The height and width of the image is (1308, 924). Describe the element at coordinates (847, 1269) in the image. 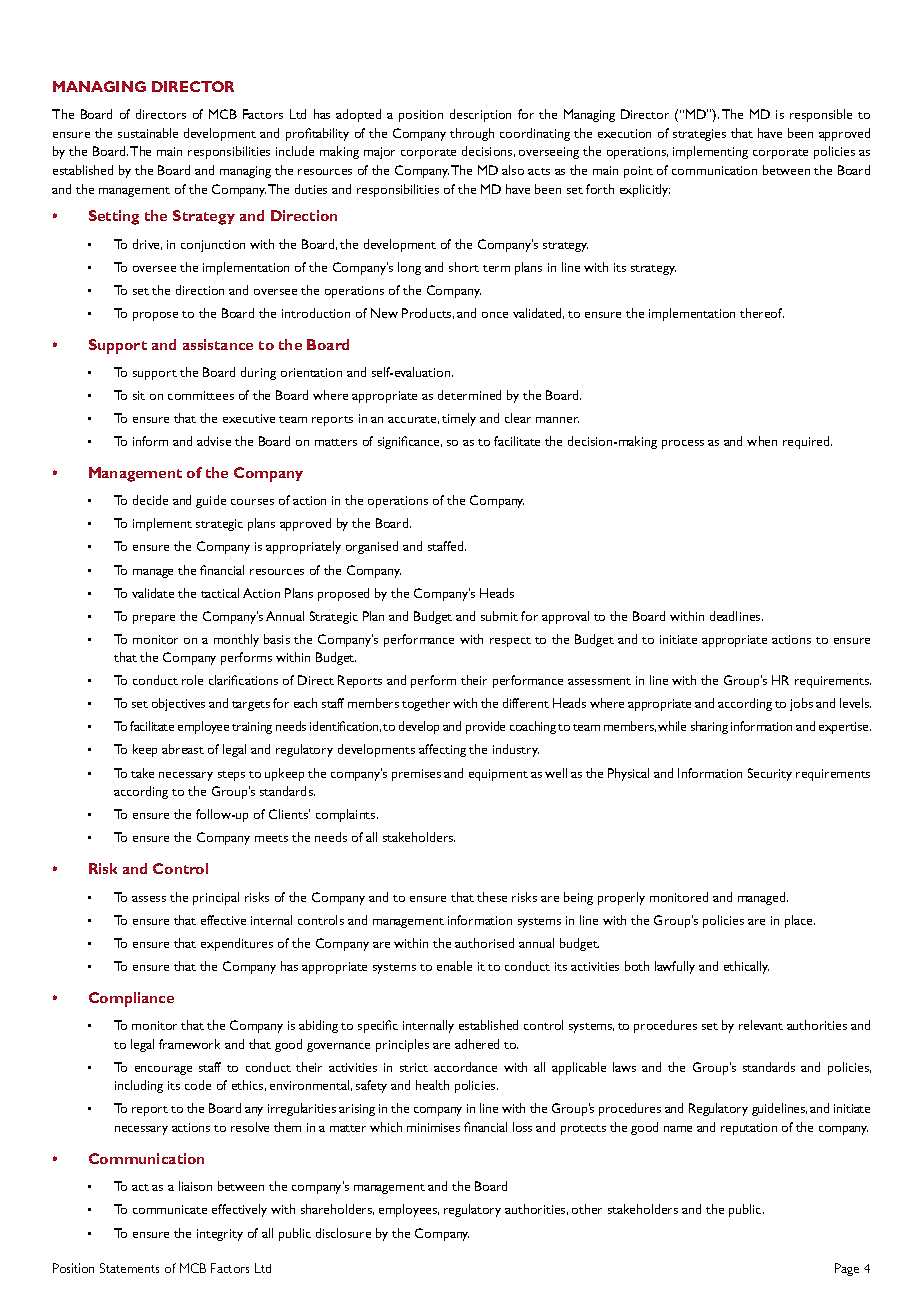

I see `Page` at that location.
